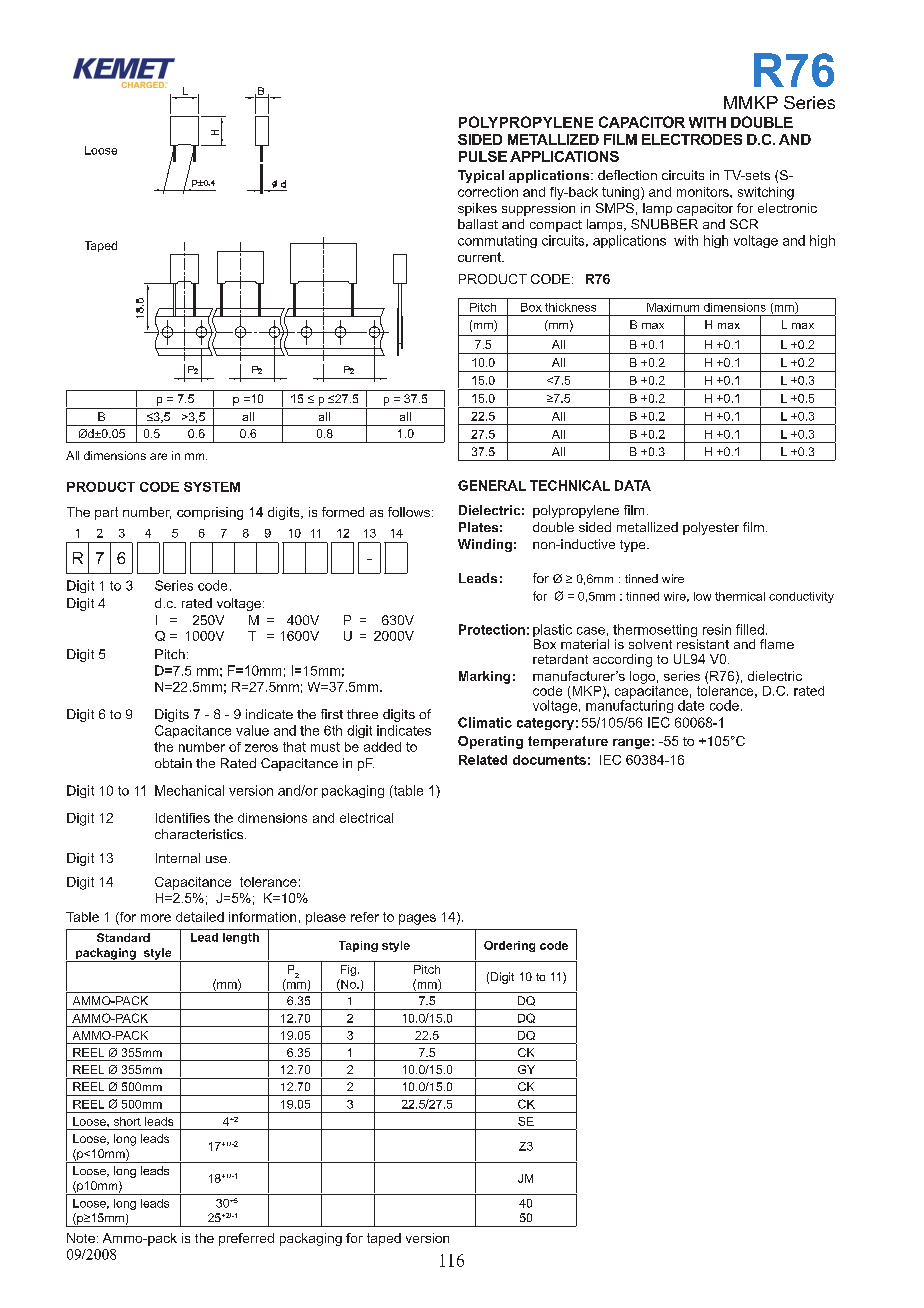 Image resolution: width=924 pixels, height=1308 pixels. What do you see at coordinates (483, 156) in the page?
I see `PULSE` at bounding box center [483, 156].
